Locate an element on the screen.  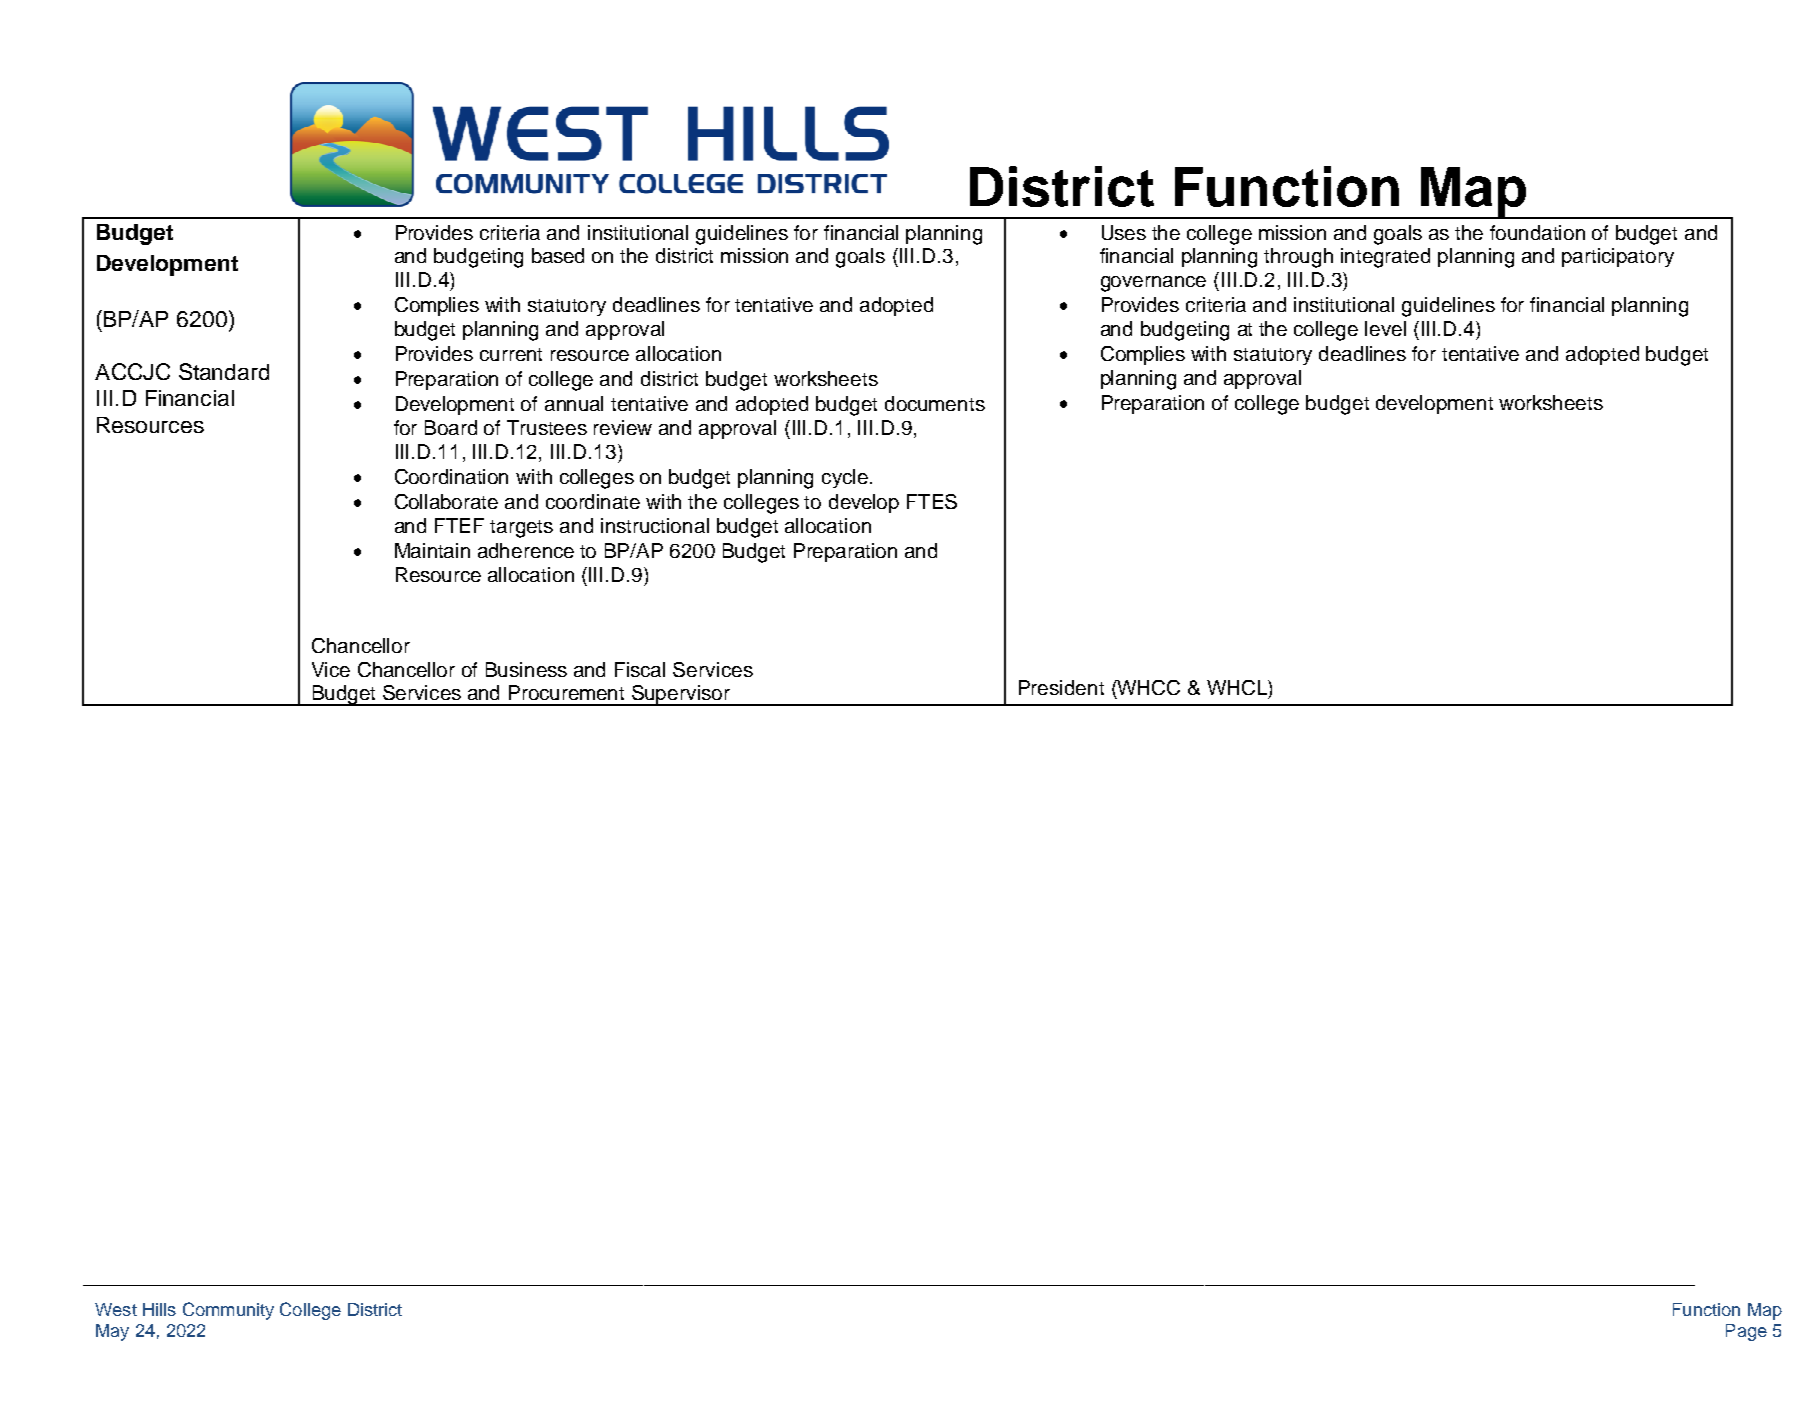
Fiscal is located at coordinates (640, 669).
